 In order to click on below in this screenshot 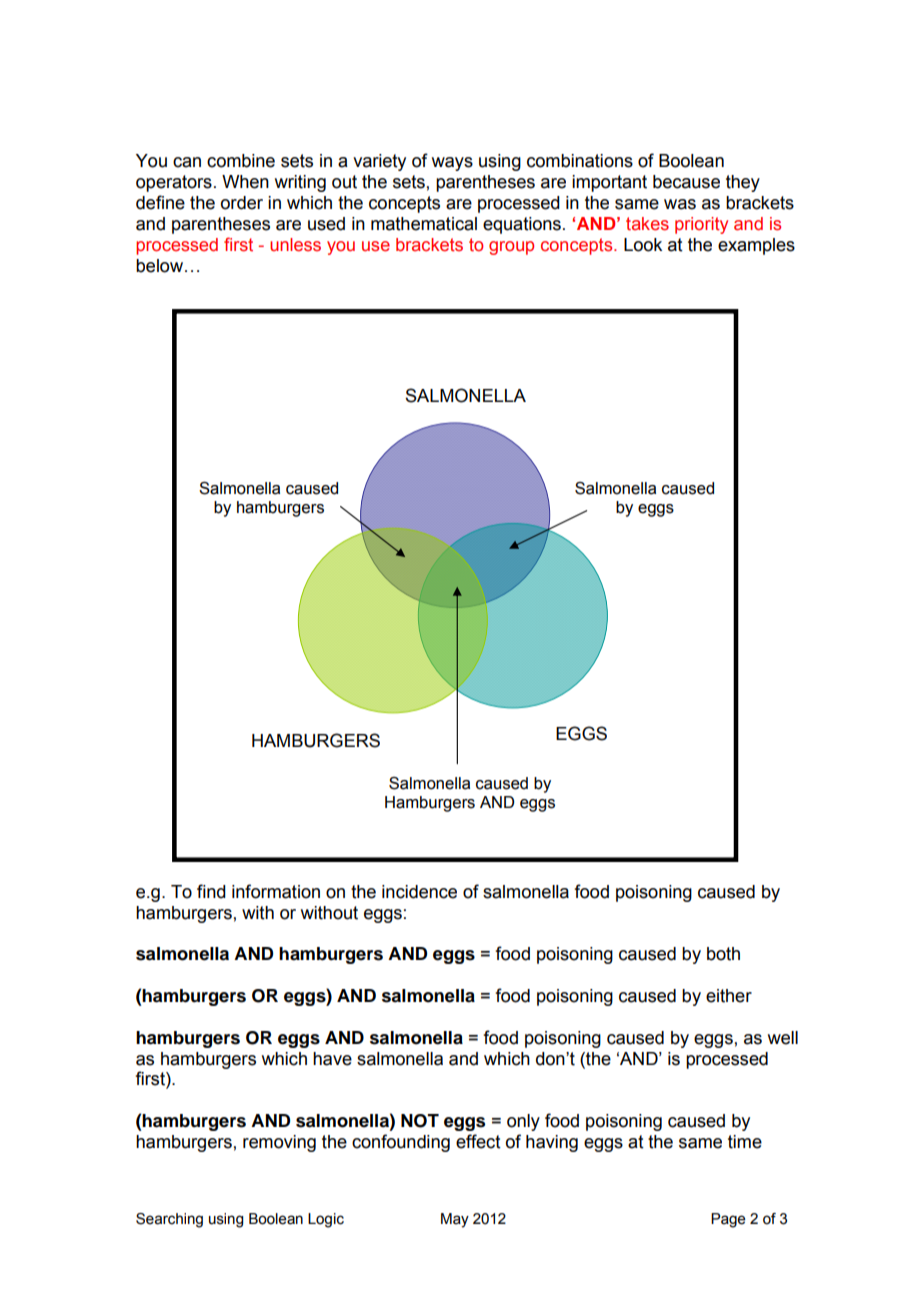, I will do `click(159, 266)`.
